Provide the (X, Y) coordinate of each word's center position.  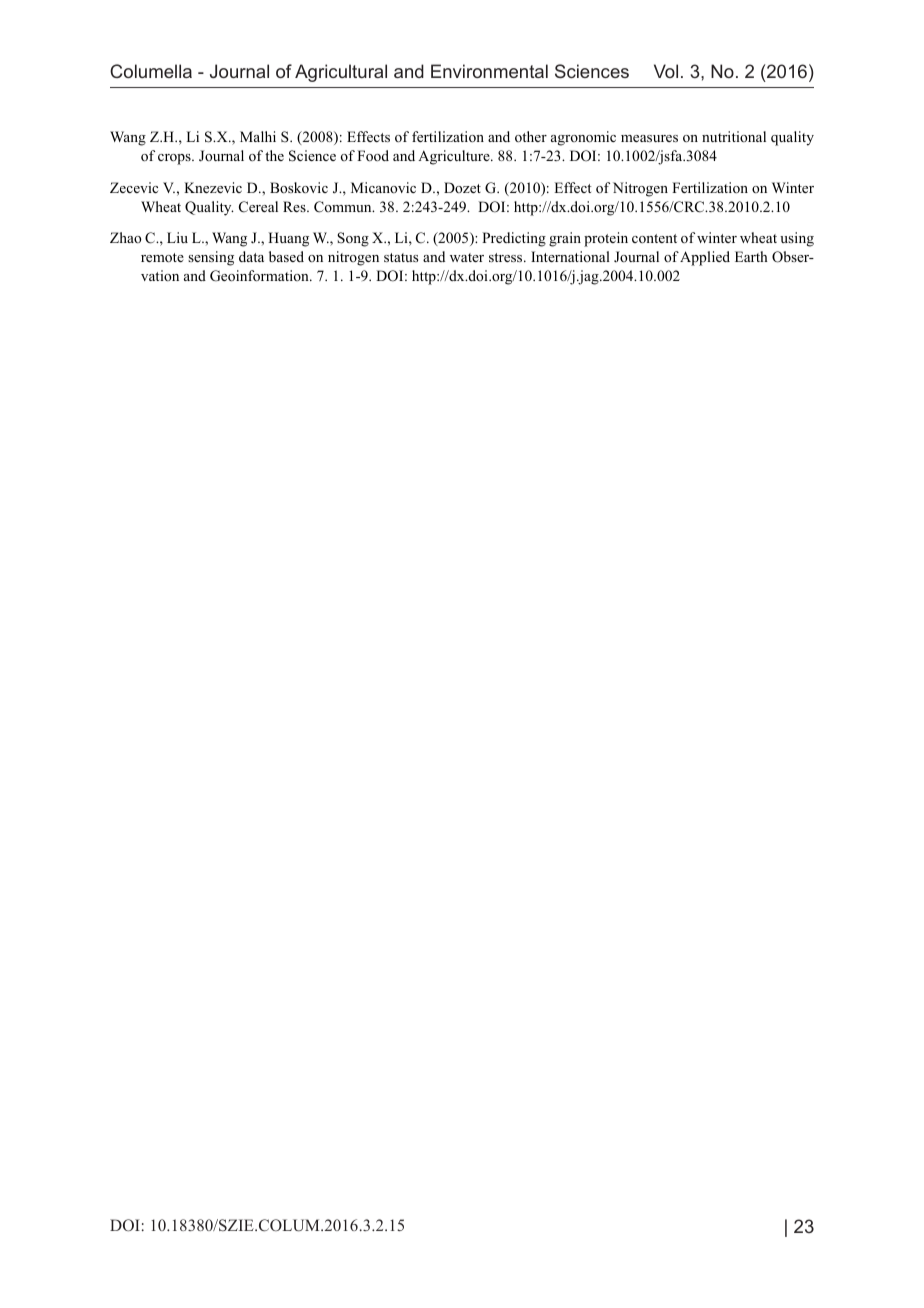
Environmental (489, 71)
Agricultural (341, 73)
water (467, 257)
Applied (705, 258)
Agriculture (455, 157)
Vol (666, 71)
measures (649, 138)
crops (175, 159)
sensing (211, 258)
